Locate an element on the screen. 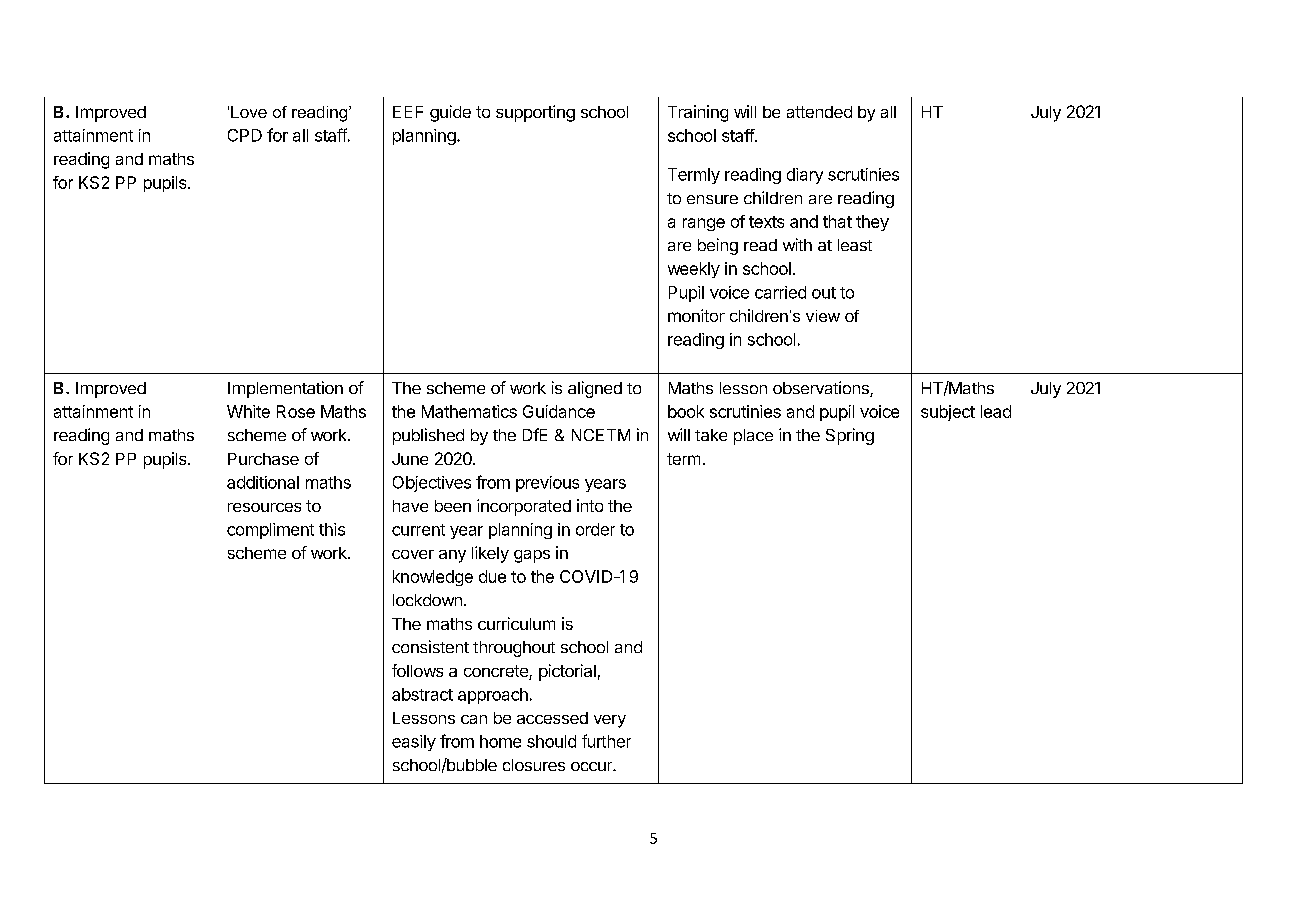  easily is located at coordinates (414, 743).
